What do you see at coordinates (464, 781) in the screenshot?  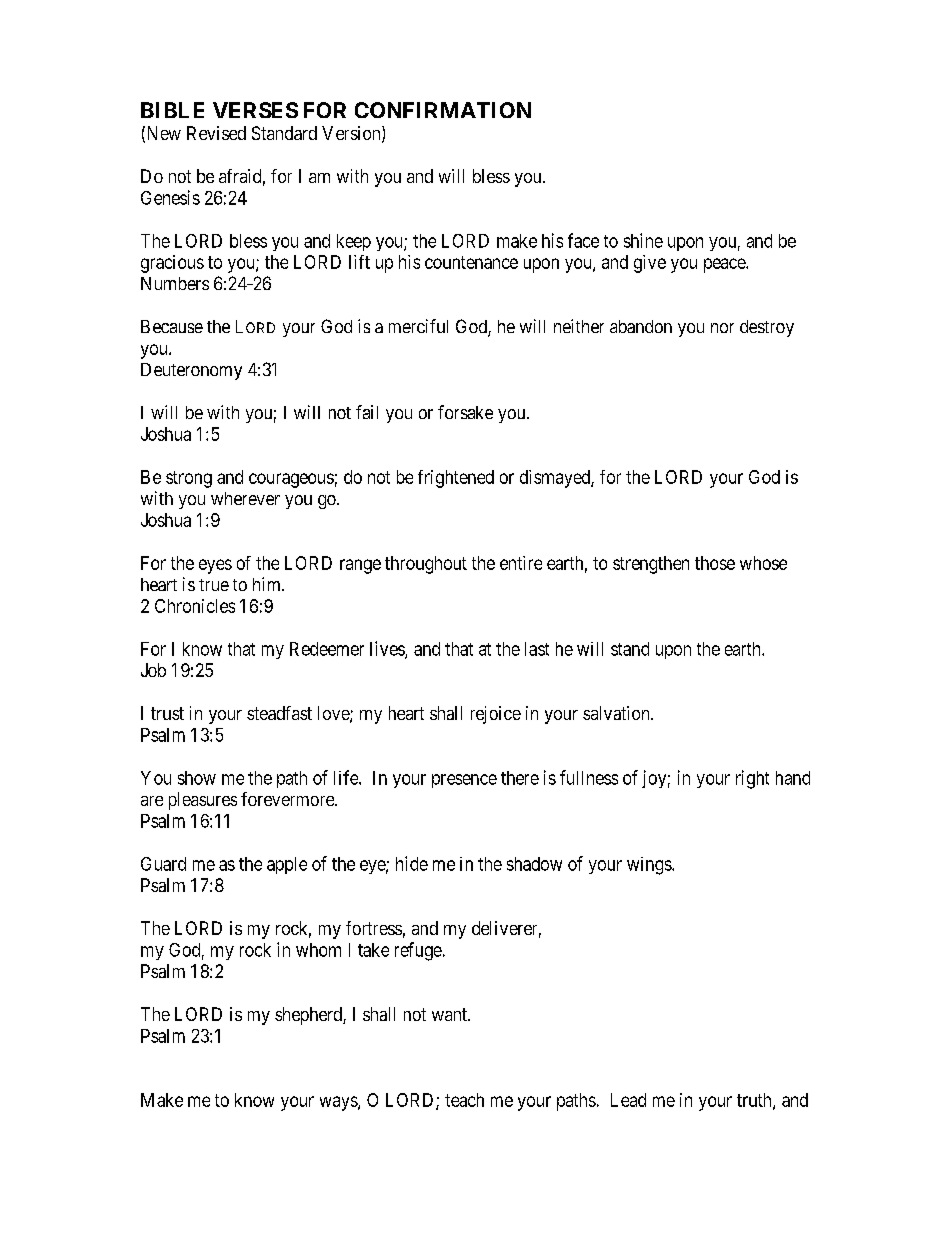 I see `presence` at bounding box center [464, 781].
